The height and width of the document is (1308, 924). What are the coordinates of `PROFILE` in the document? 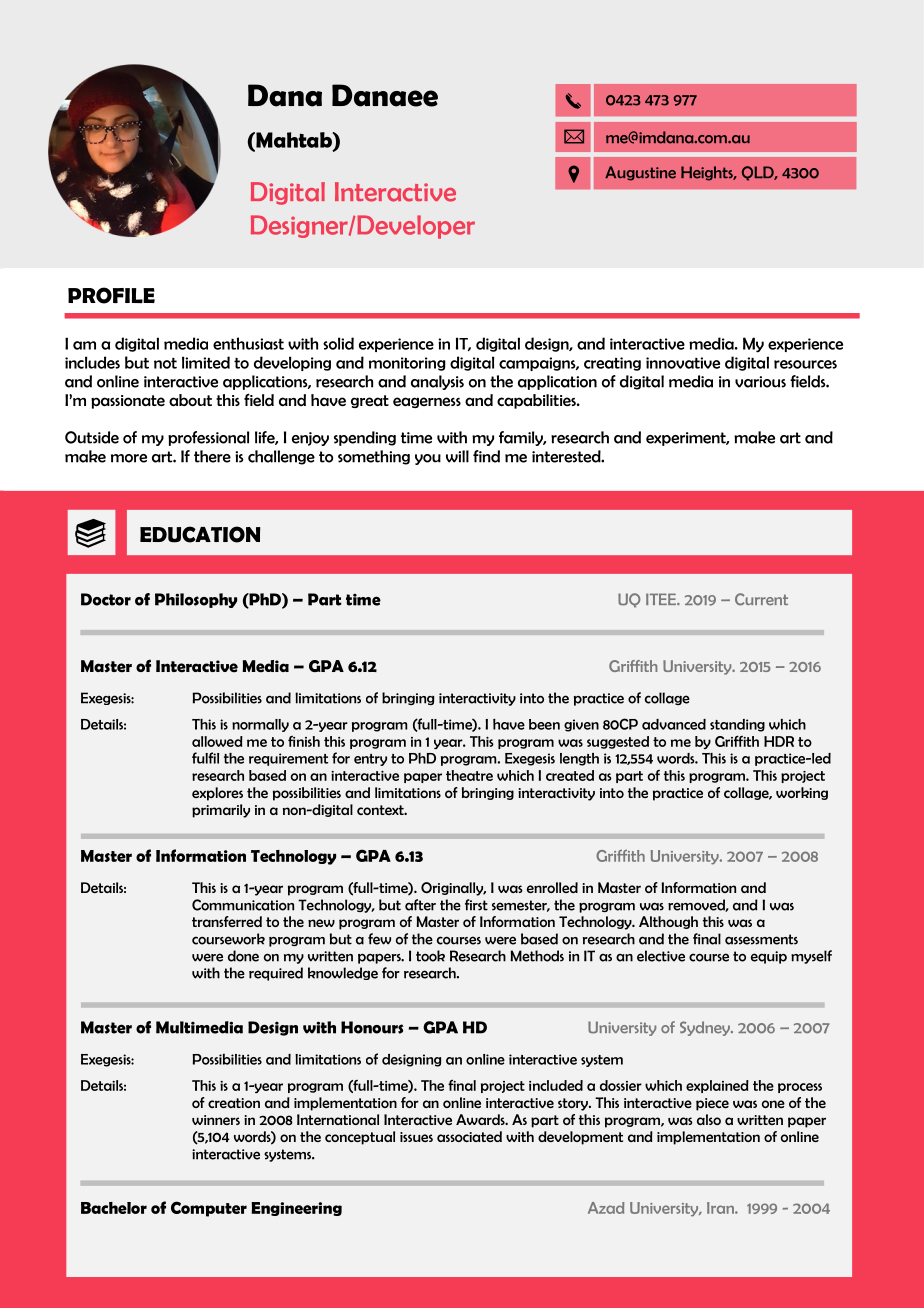 It's located at (111, 295).
